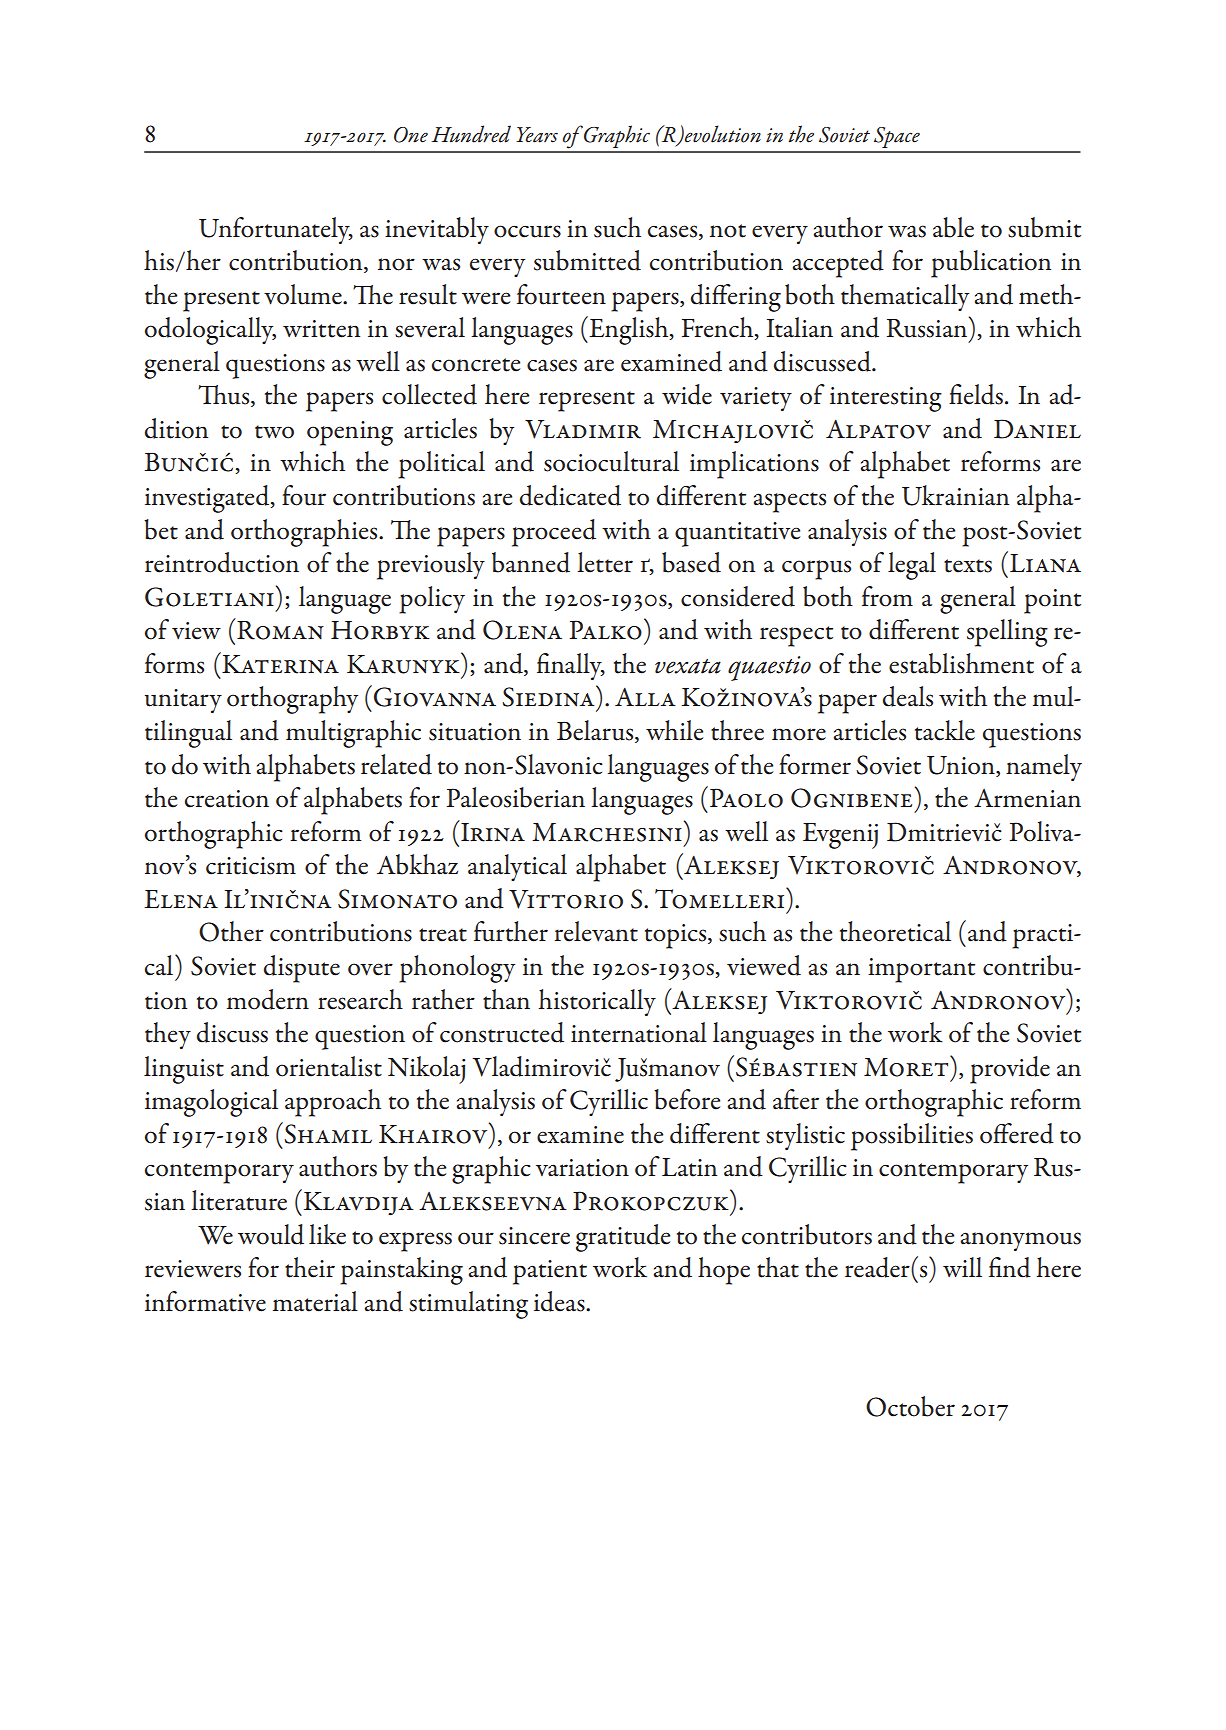 The height and width of the screenshot is (1730, 1226). Describe the element at coordinates (315, 1301) in the screenshot. I see `material` at that location.
